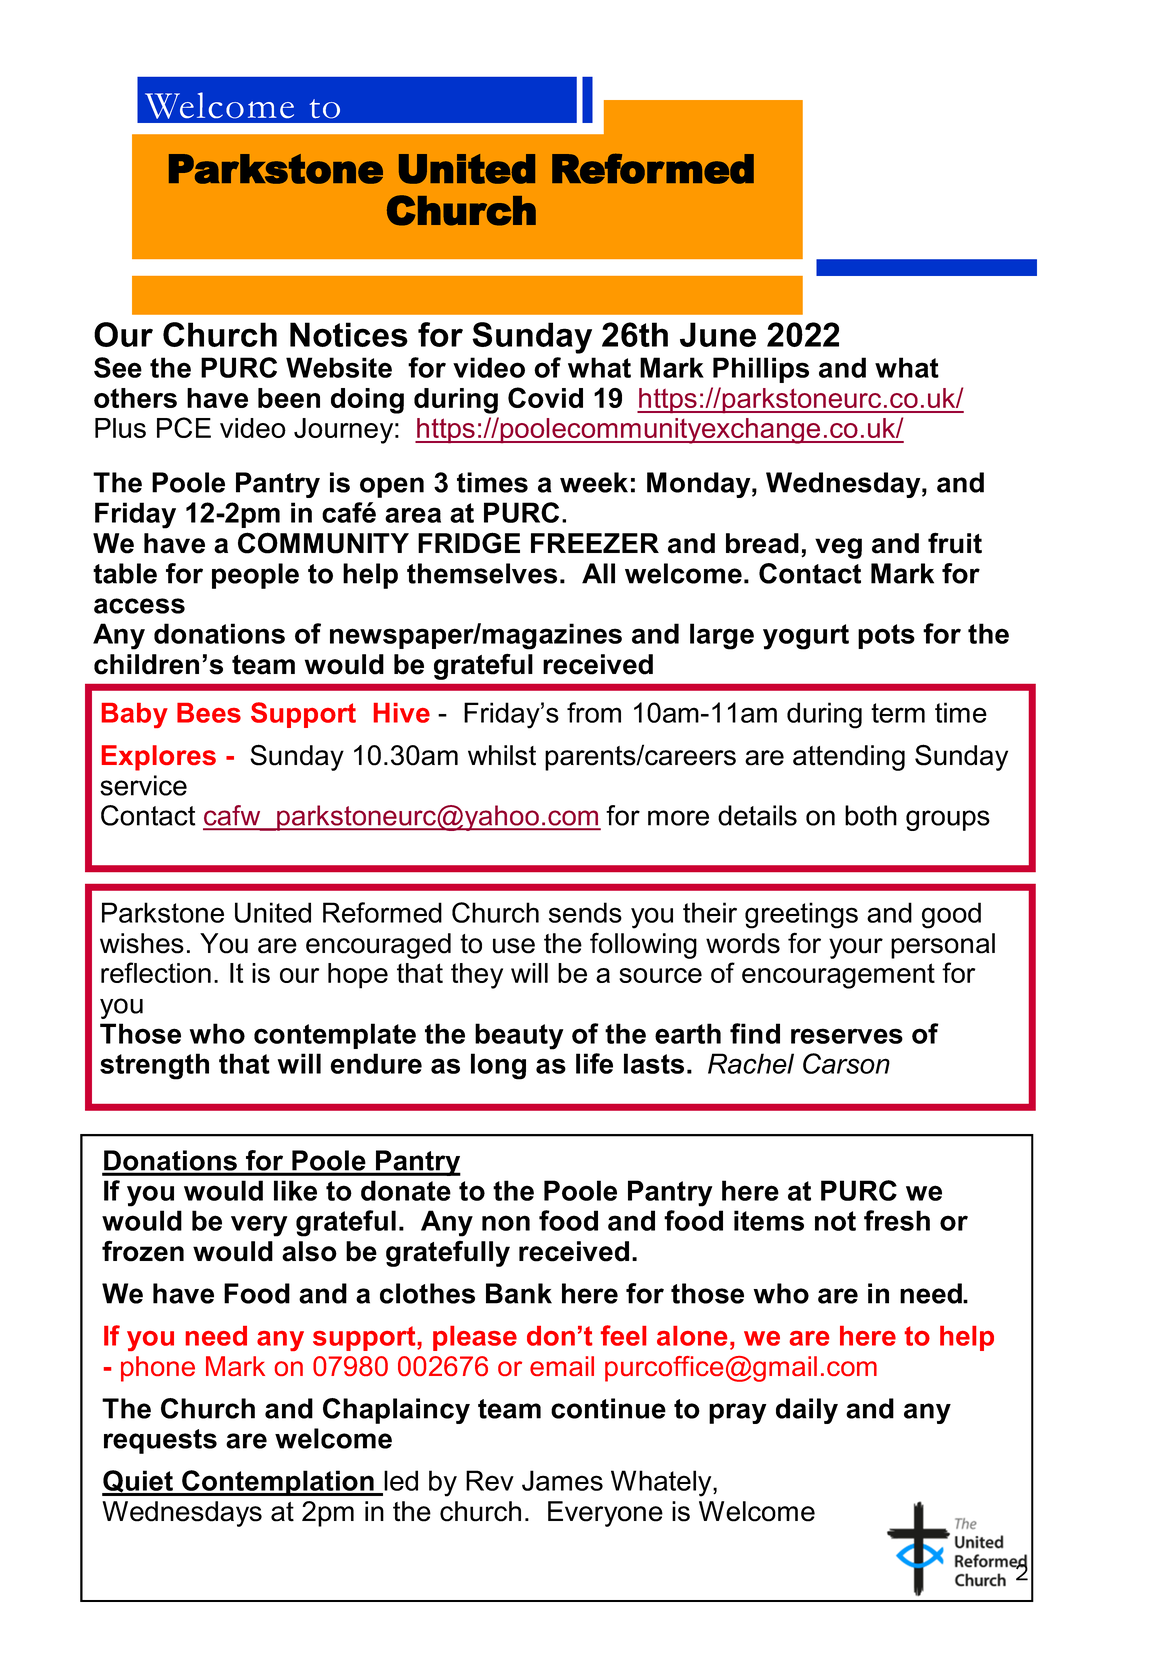 Image resolution: width=1169 pixels, height=1653 pixels. Describe the element at coordinates (761, 370) in the image. I see `Phillips` at that location.
